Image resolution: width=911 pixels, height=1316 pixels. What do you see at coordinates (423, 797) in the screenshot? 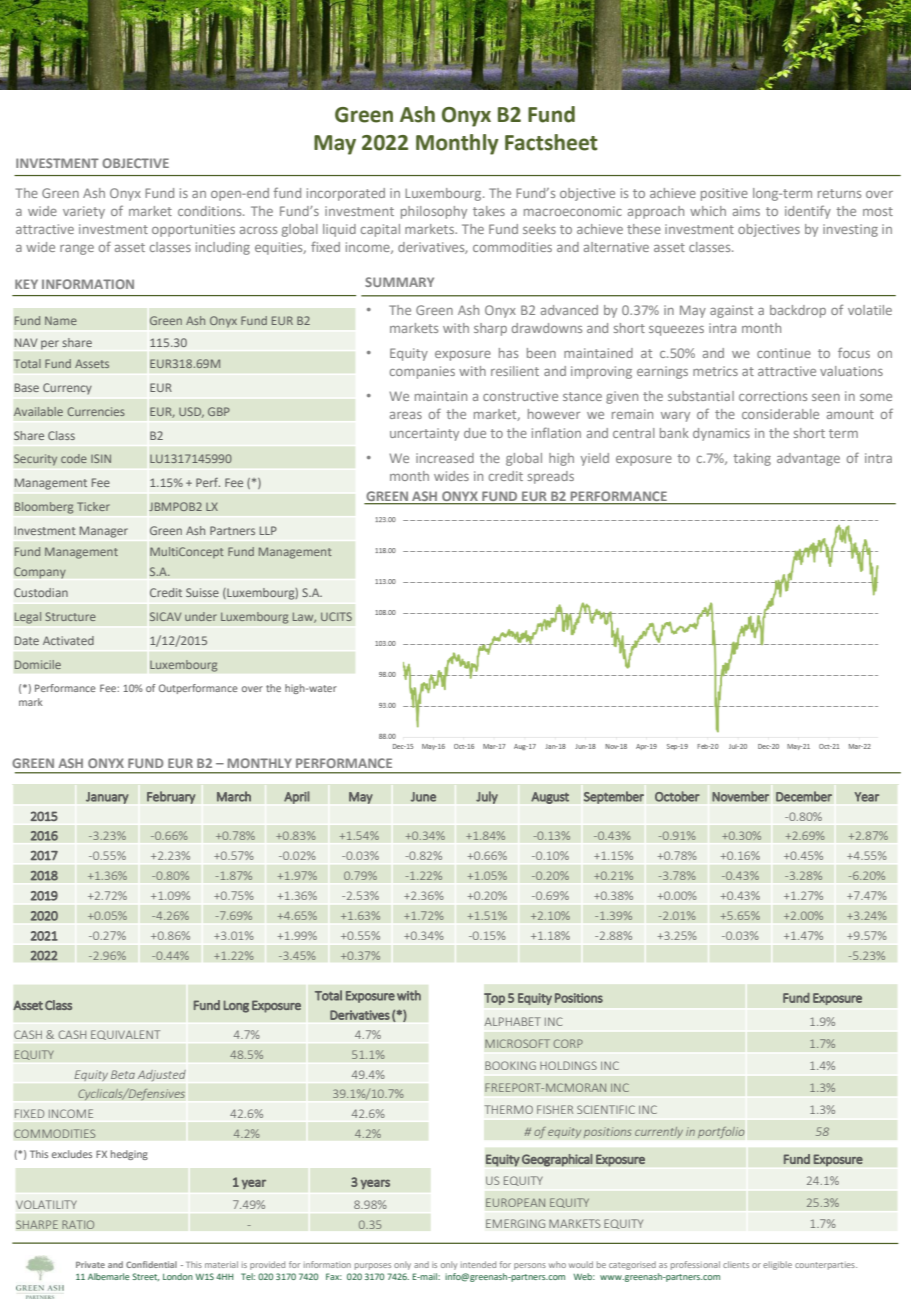
I see `June` at bounding box center [423, 797].
